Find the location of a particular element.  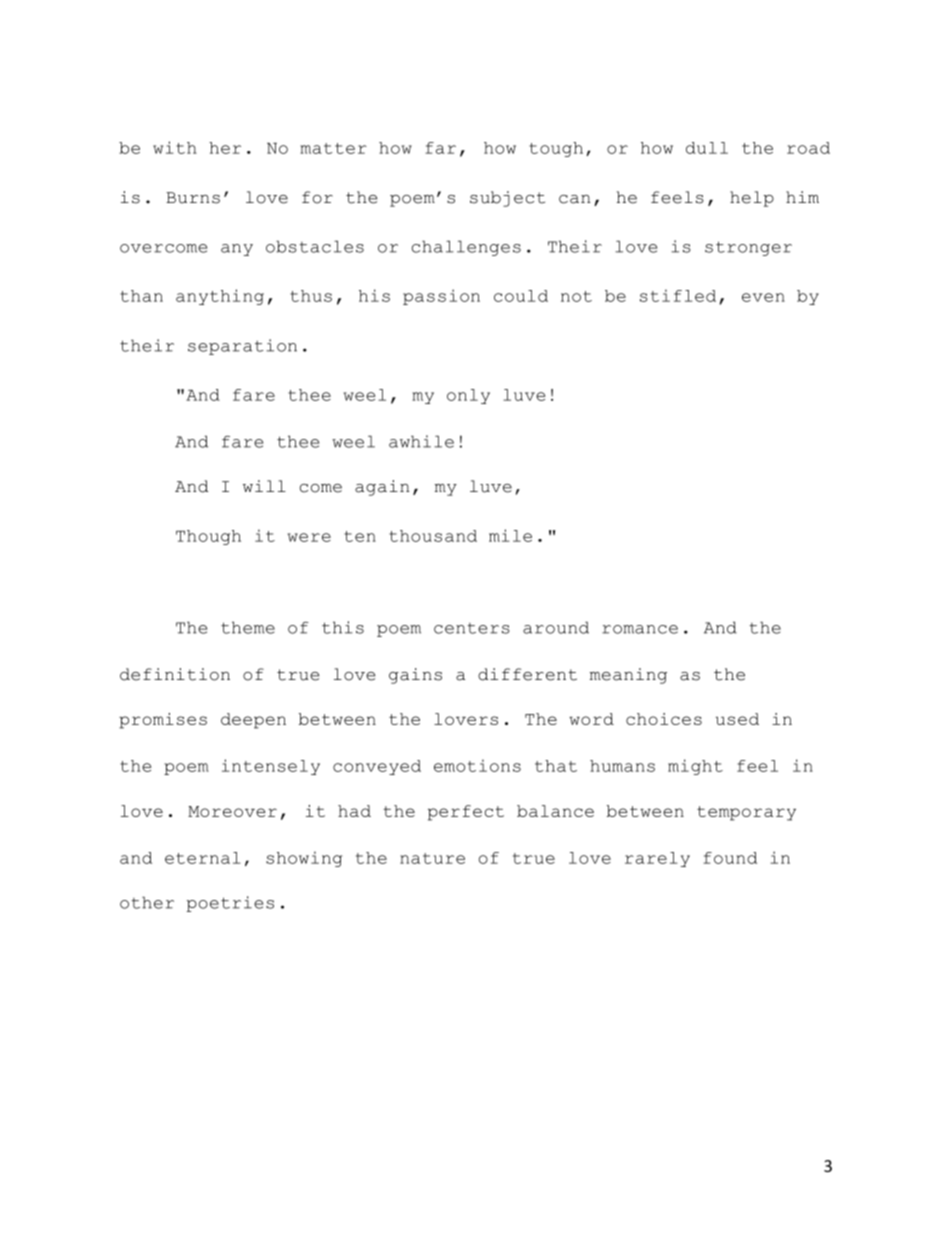

thousand is located at coordinates (433, 536).
